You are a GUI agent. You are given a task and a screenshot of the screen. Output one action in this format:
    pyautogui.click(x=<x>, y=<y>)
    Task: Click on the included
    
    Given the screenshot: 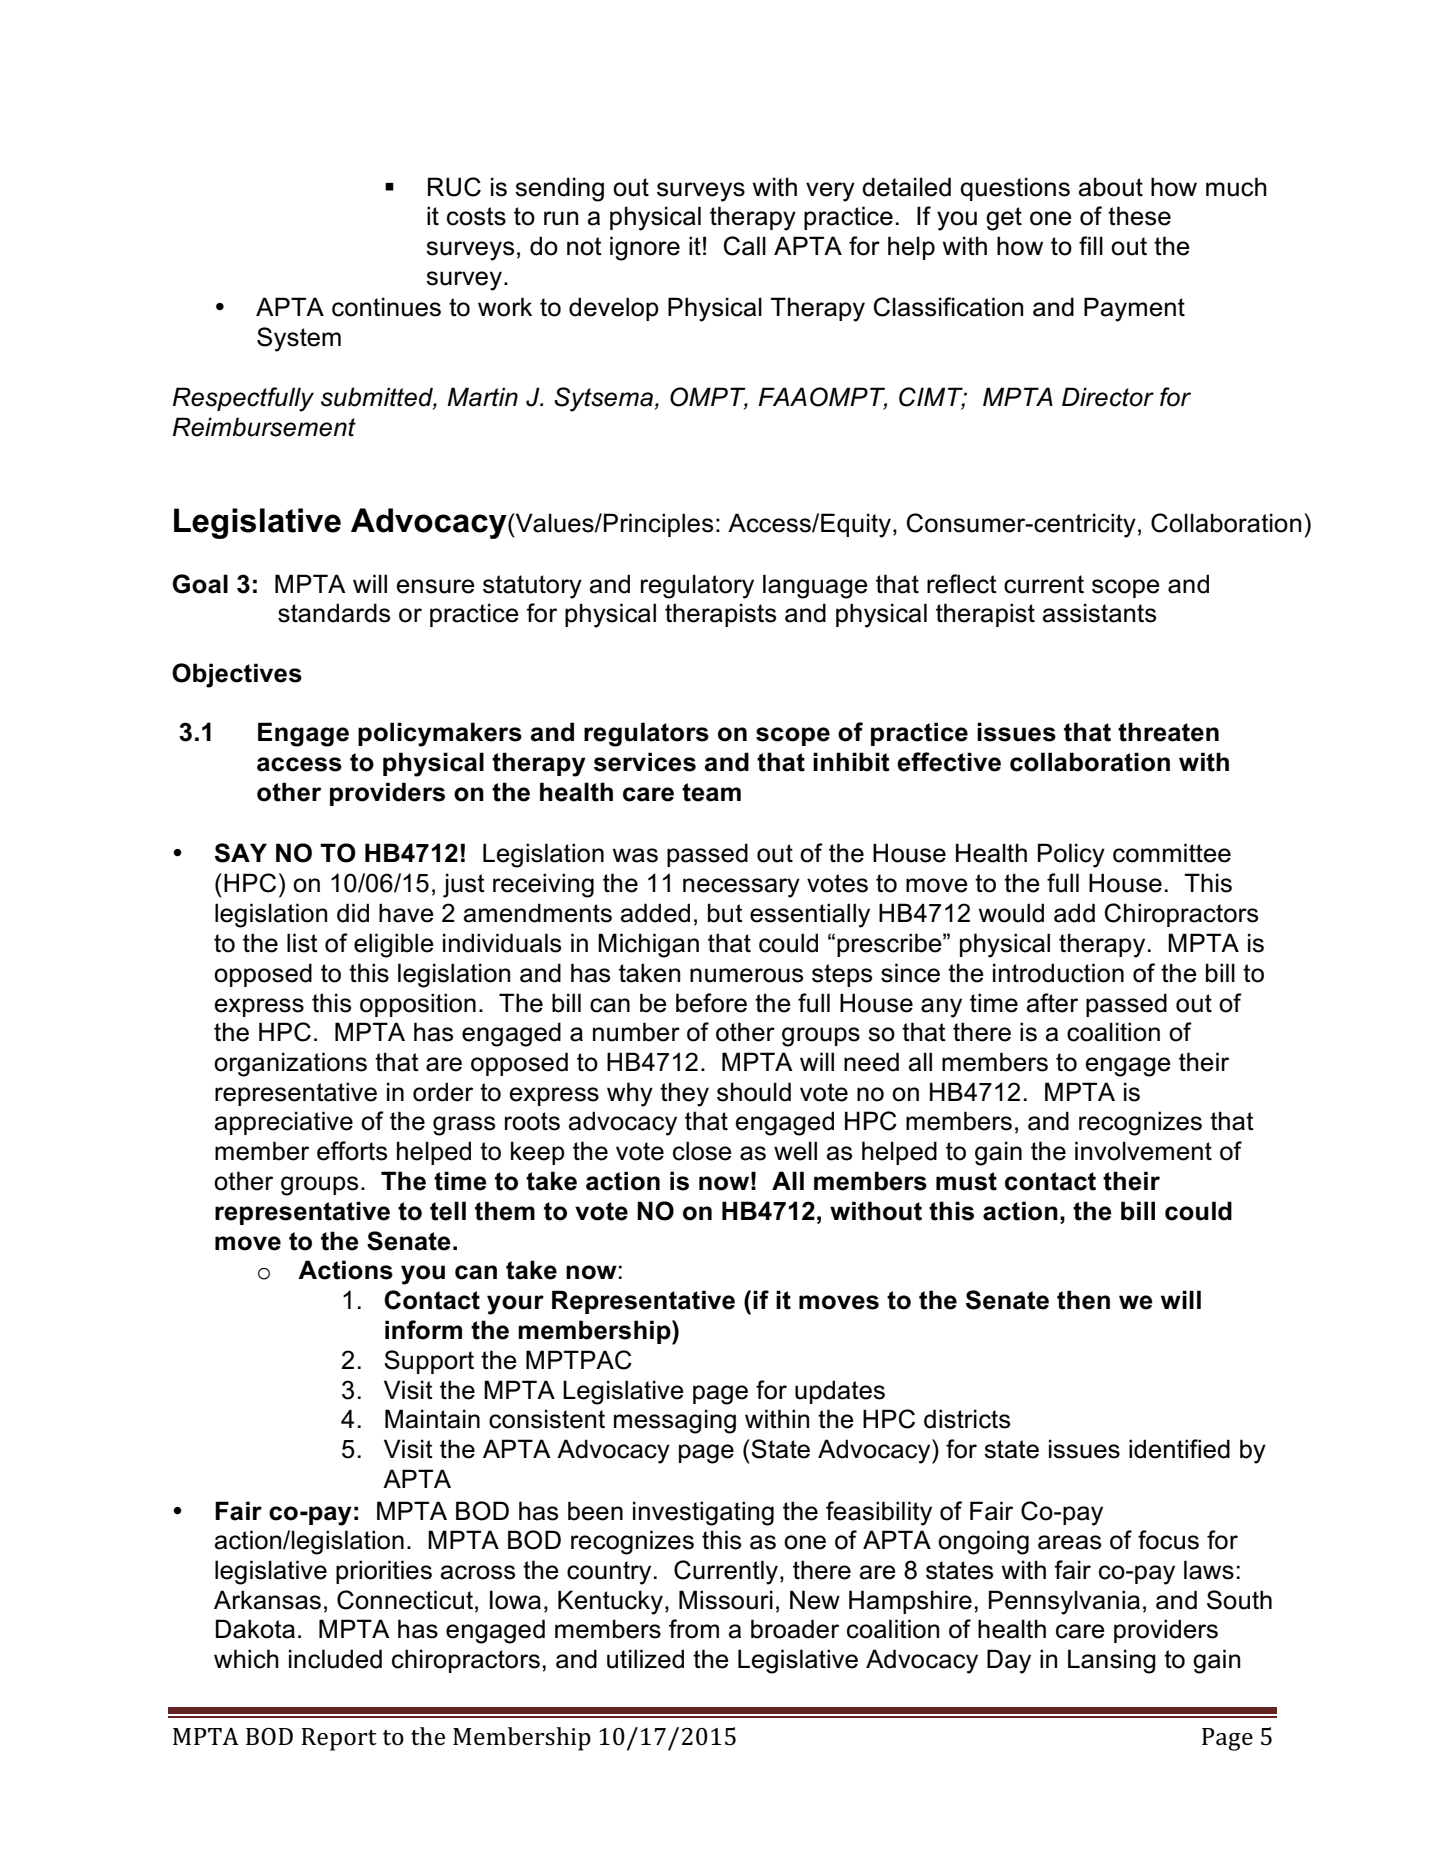 What is the action you would take?
    pyautogui.click(x=335, y=1659)
